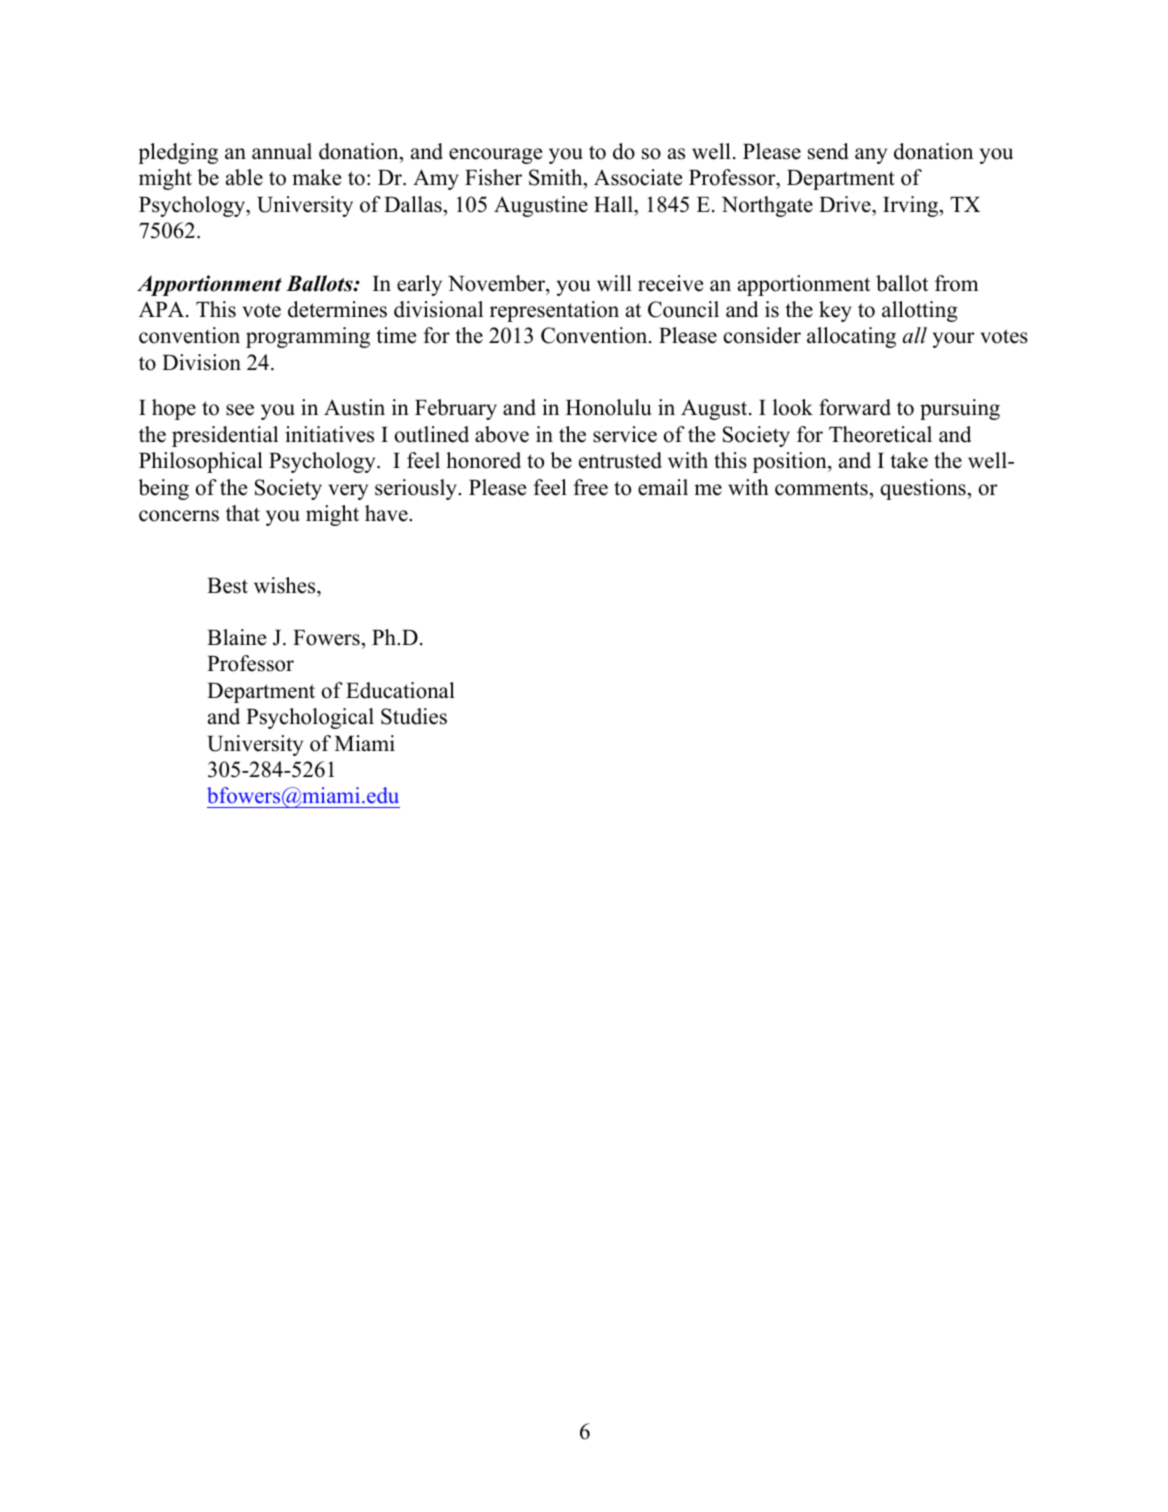 The width and height of the page is (1168, 1512). What do you see at coordinates (310, 718) in the page?
I see `Psychological` at bounding box center [310, 718].
